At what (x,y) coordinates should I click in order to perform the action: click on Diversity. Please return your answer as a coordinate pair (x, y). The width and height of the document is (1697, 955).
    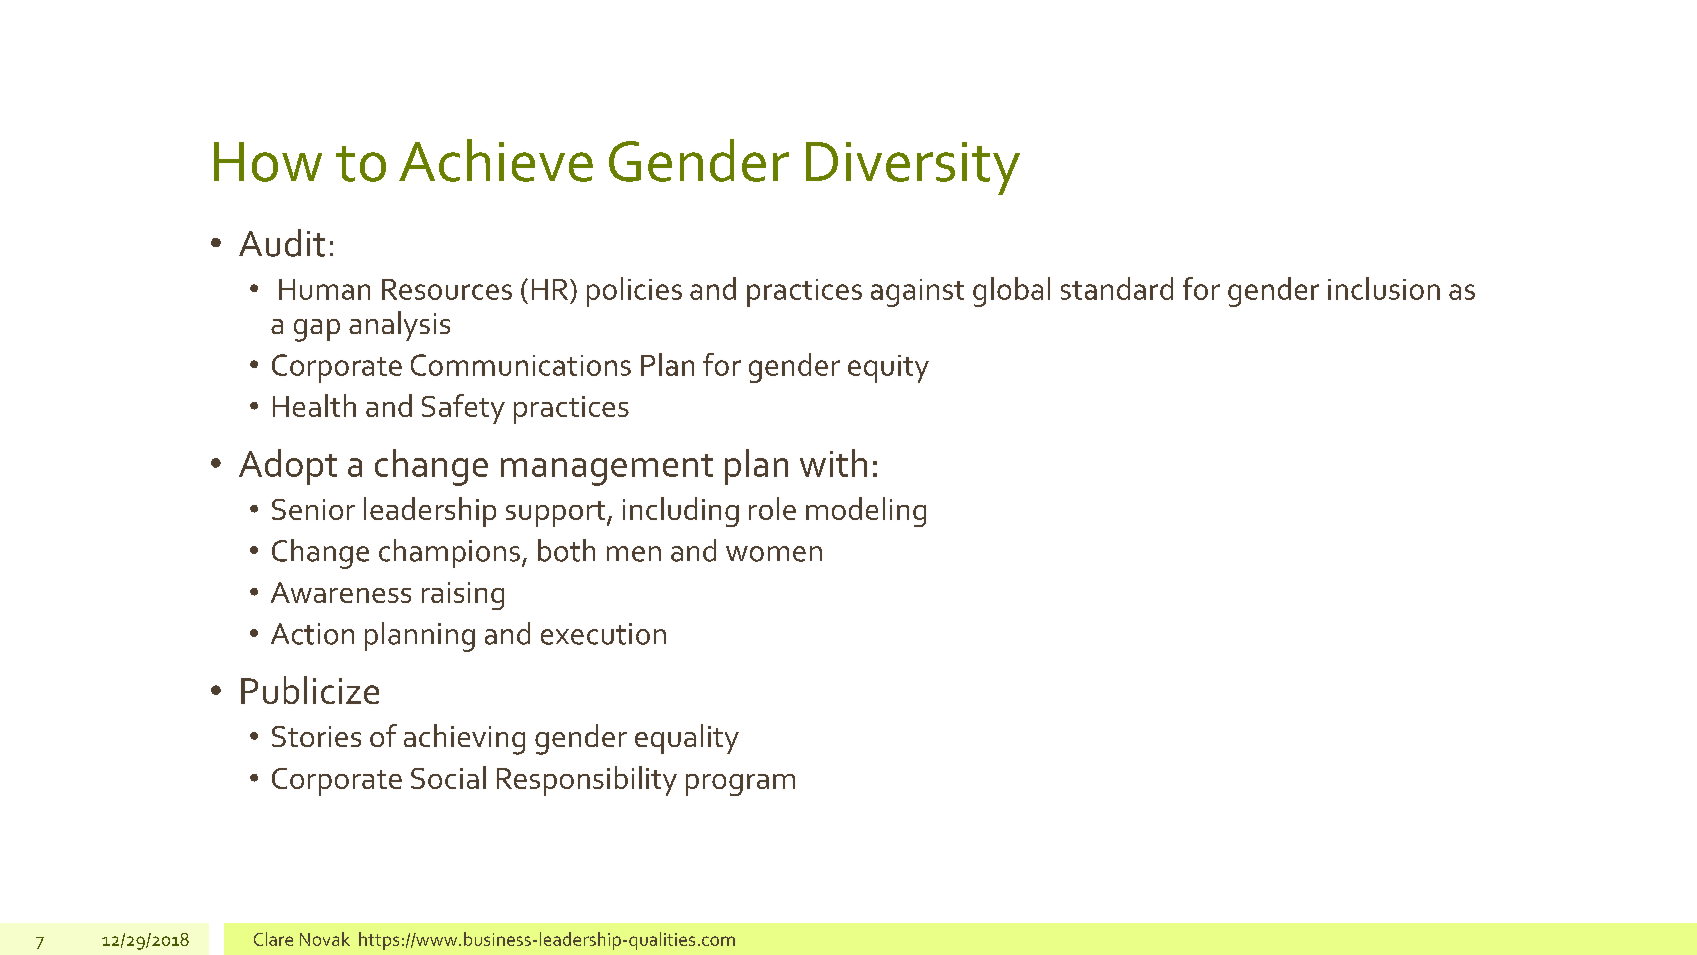
    Looking at the image, I should click on (913, 168).
